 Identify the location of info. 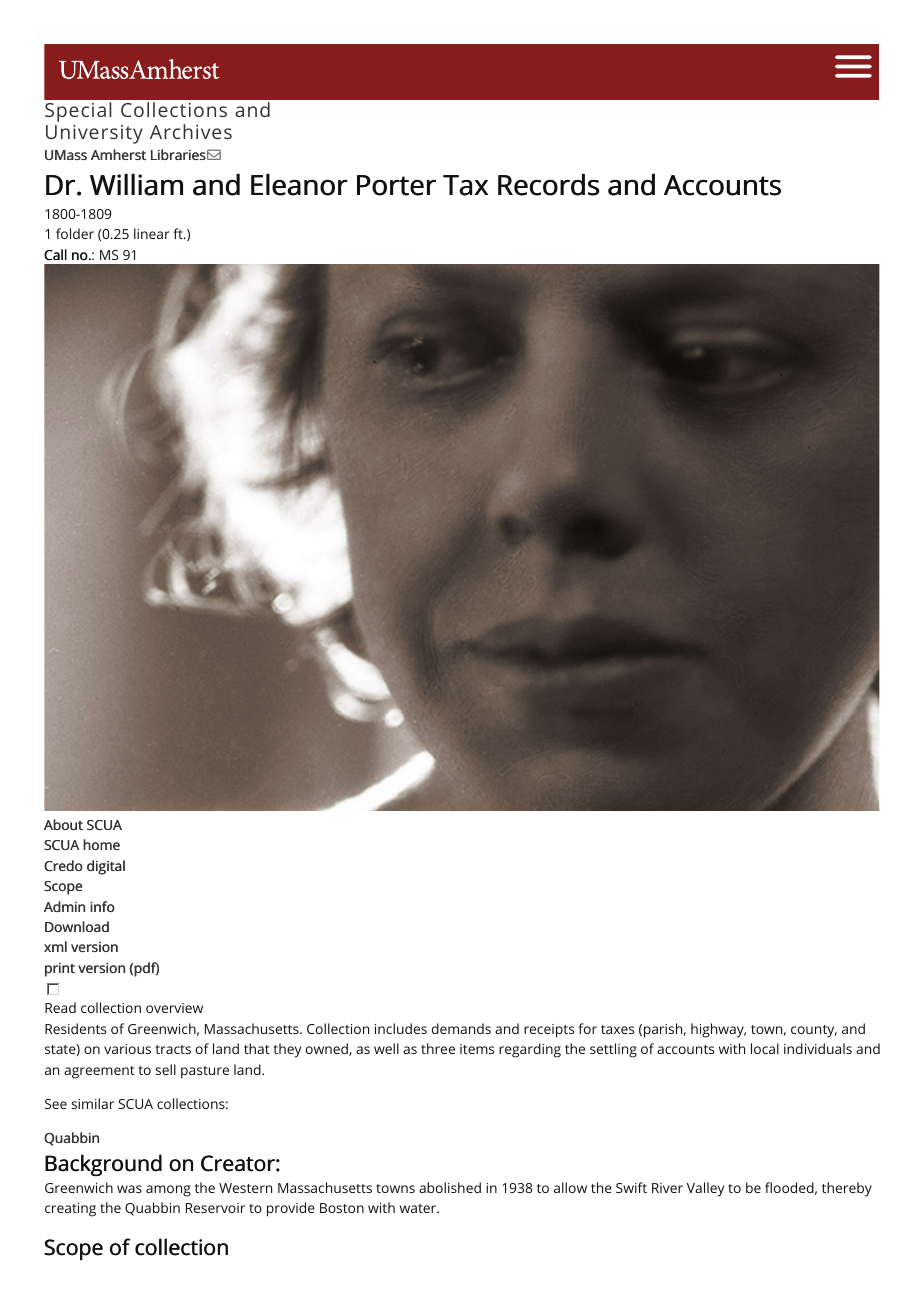
(102, 906).
